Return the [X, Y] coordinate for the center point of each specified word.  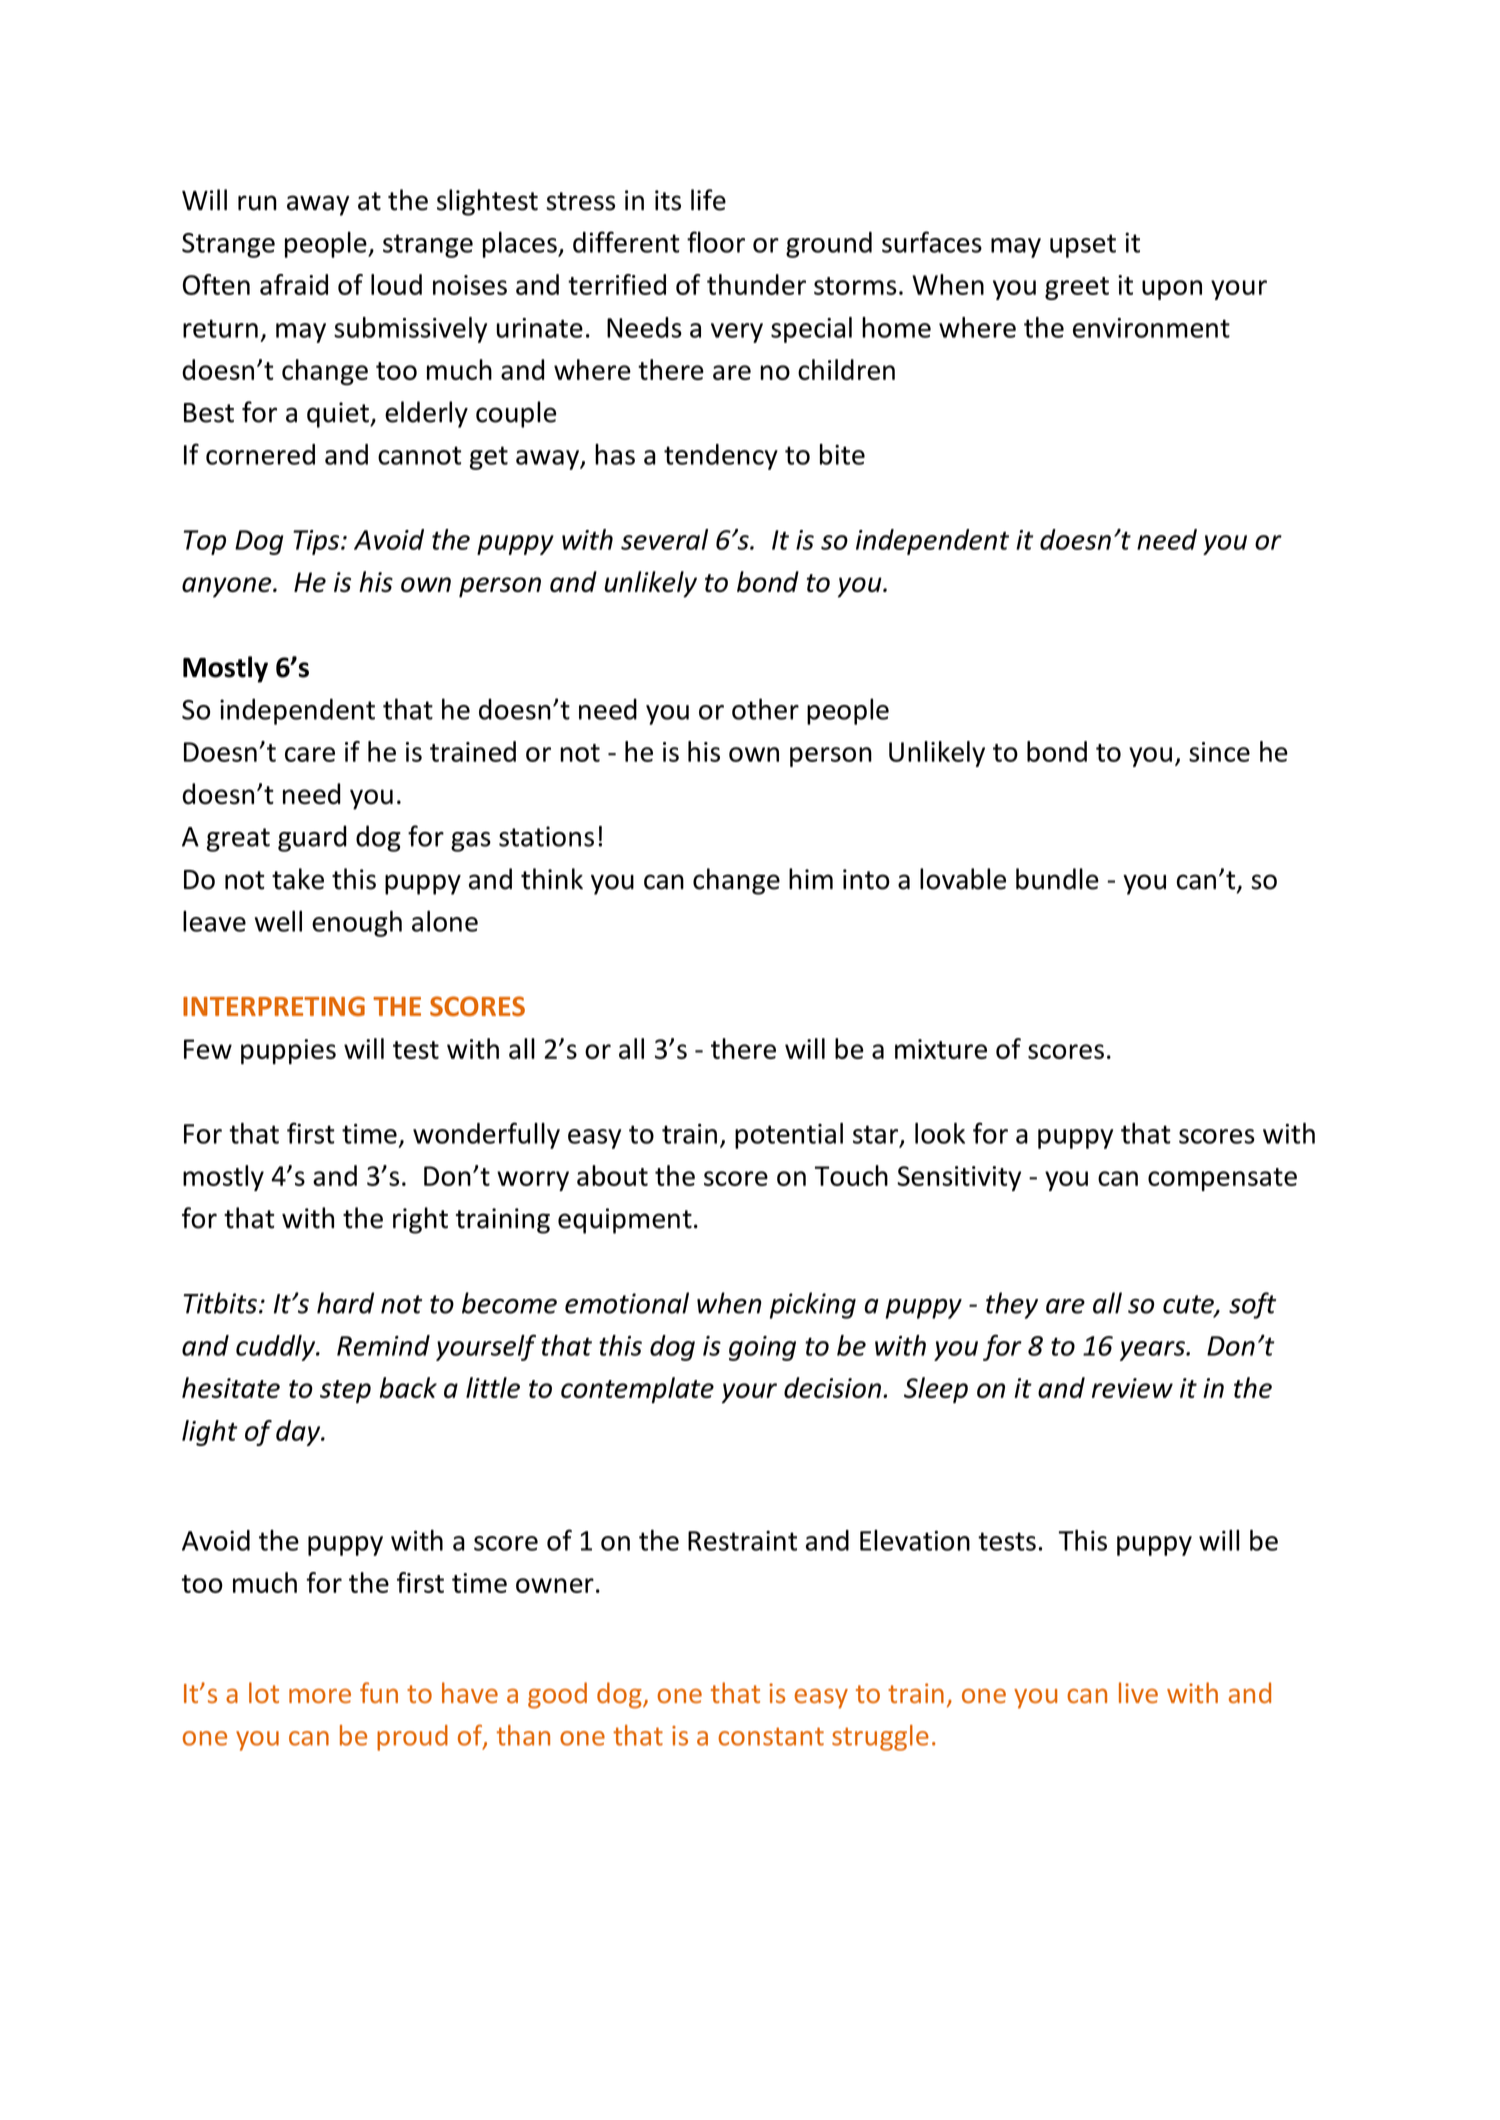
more [320, 1696]
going [762, 1348]
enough [357, 923]
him [811, 878]
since [1219, 752]
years [1153, 1351]
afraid [294, 284]
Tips [317, 542]
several [664, 539]
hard [345, 1303]
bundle [1057, 879]
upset [1083, 246]
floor [716, 242]
